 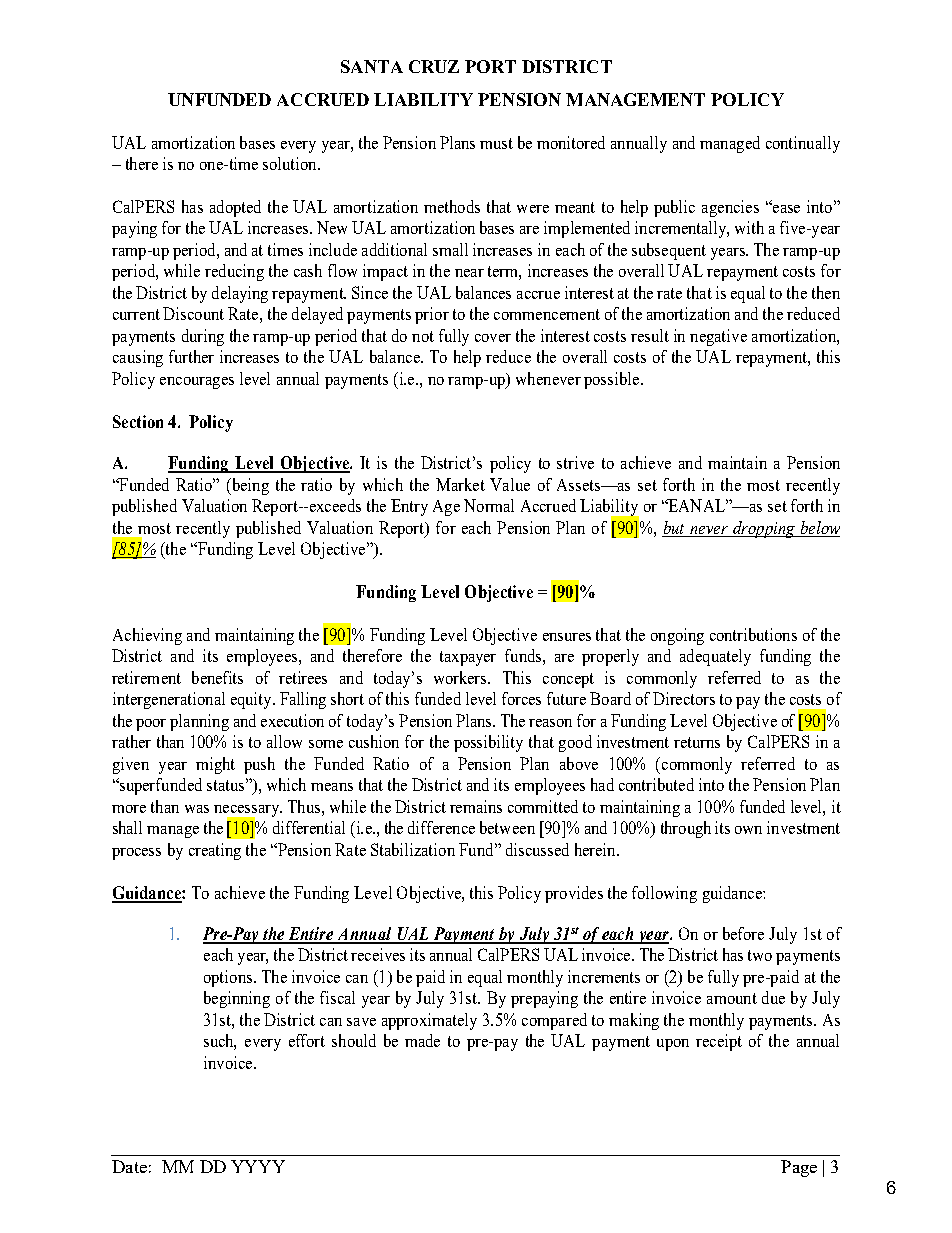 I want to click on made, so click(x=422, y=1040).
